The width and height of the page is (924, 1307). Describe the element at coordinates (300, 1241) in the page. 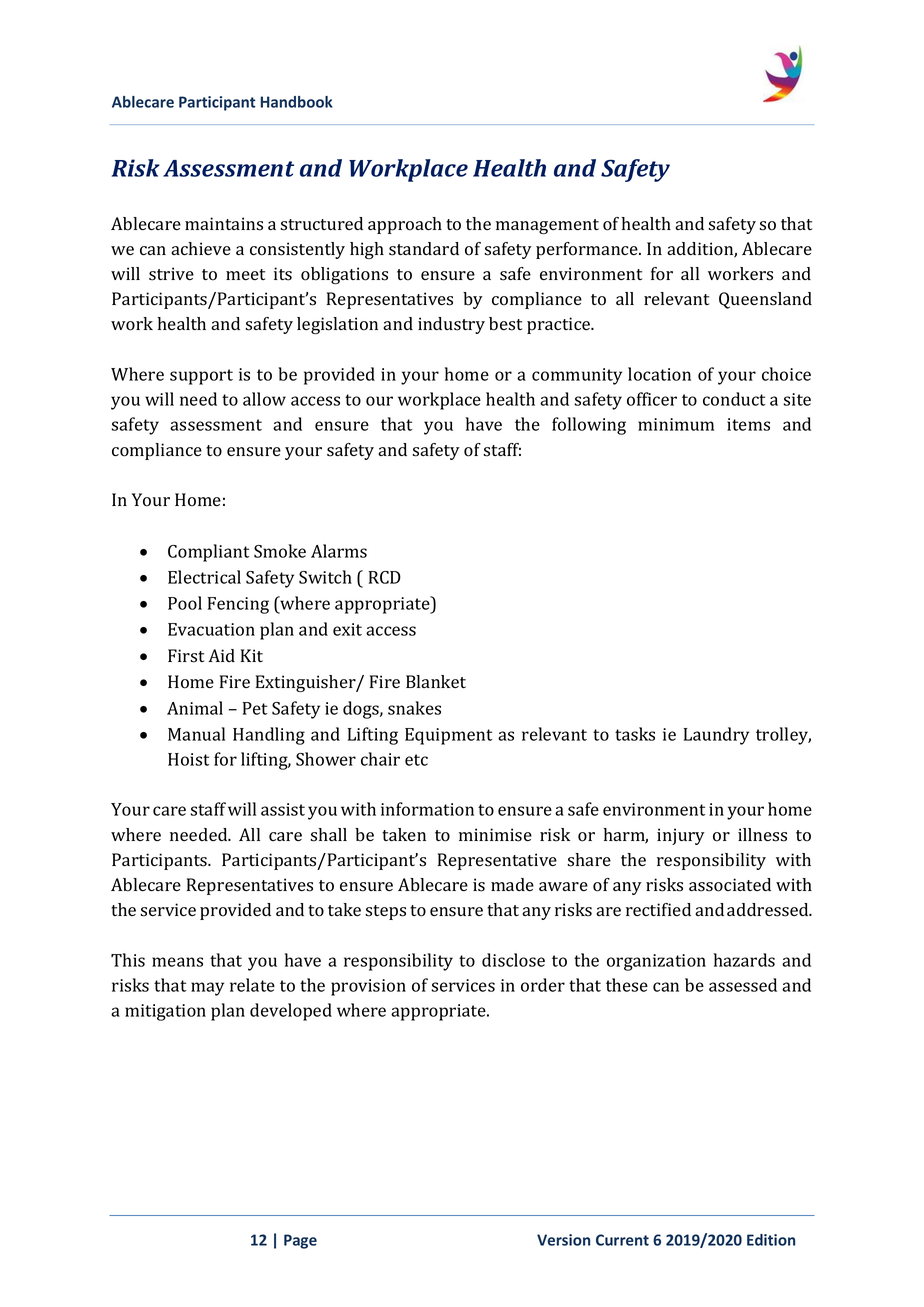

I see `Page` at that location.
